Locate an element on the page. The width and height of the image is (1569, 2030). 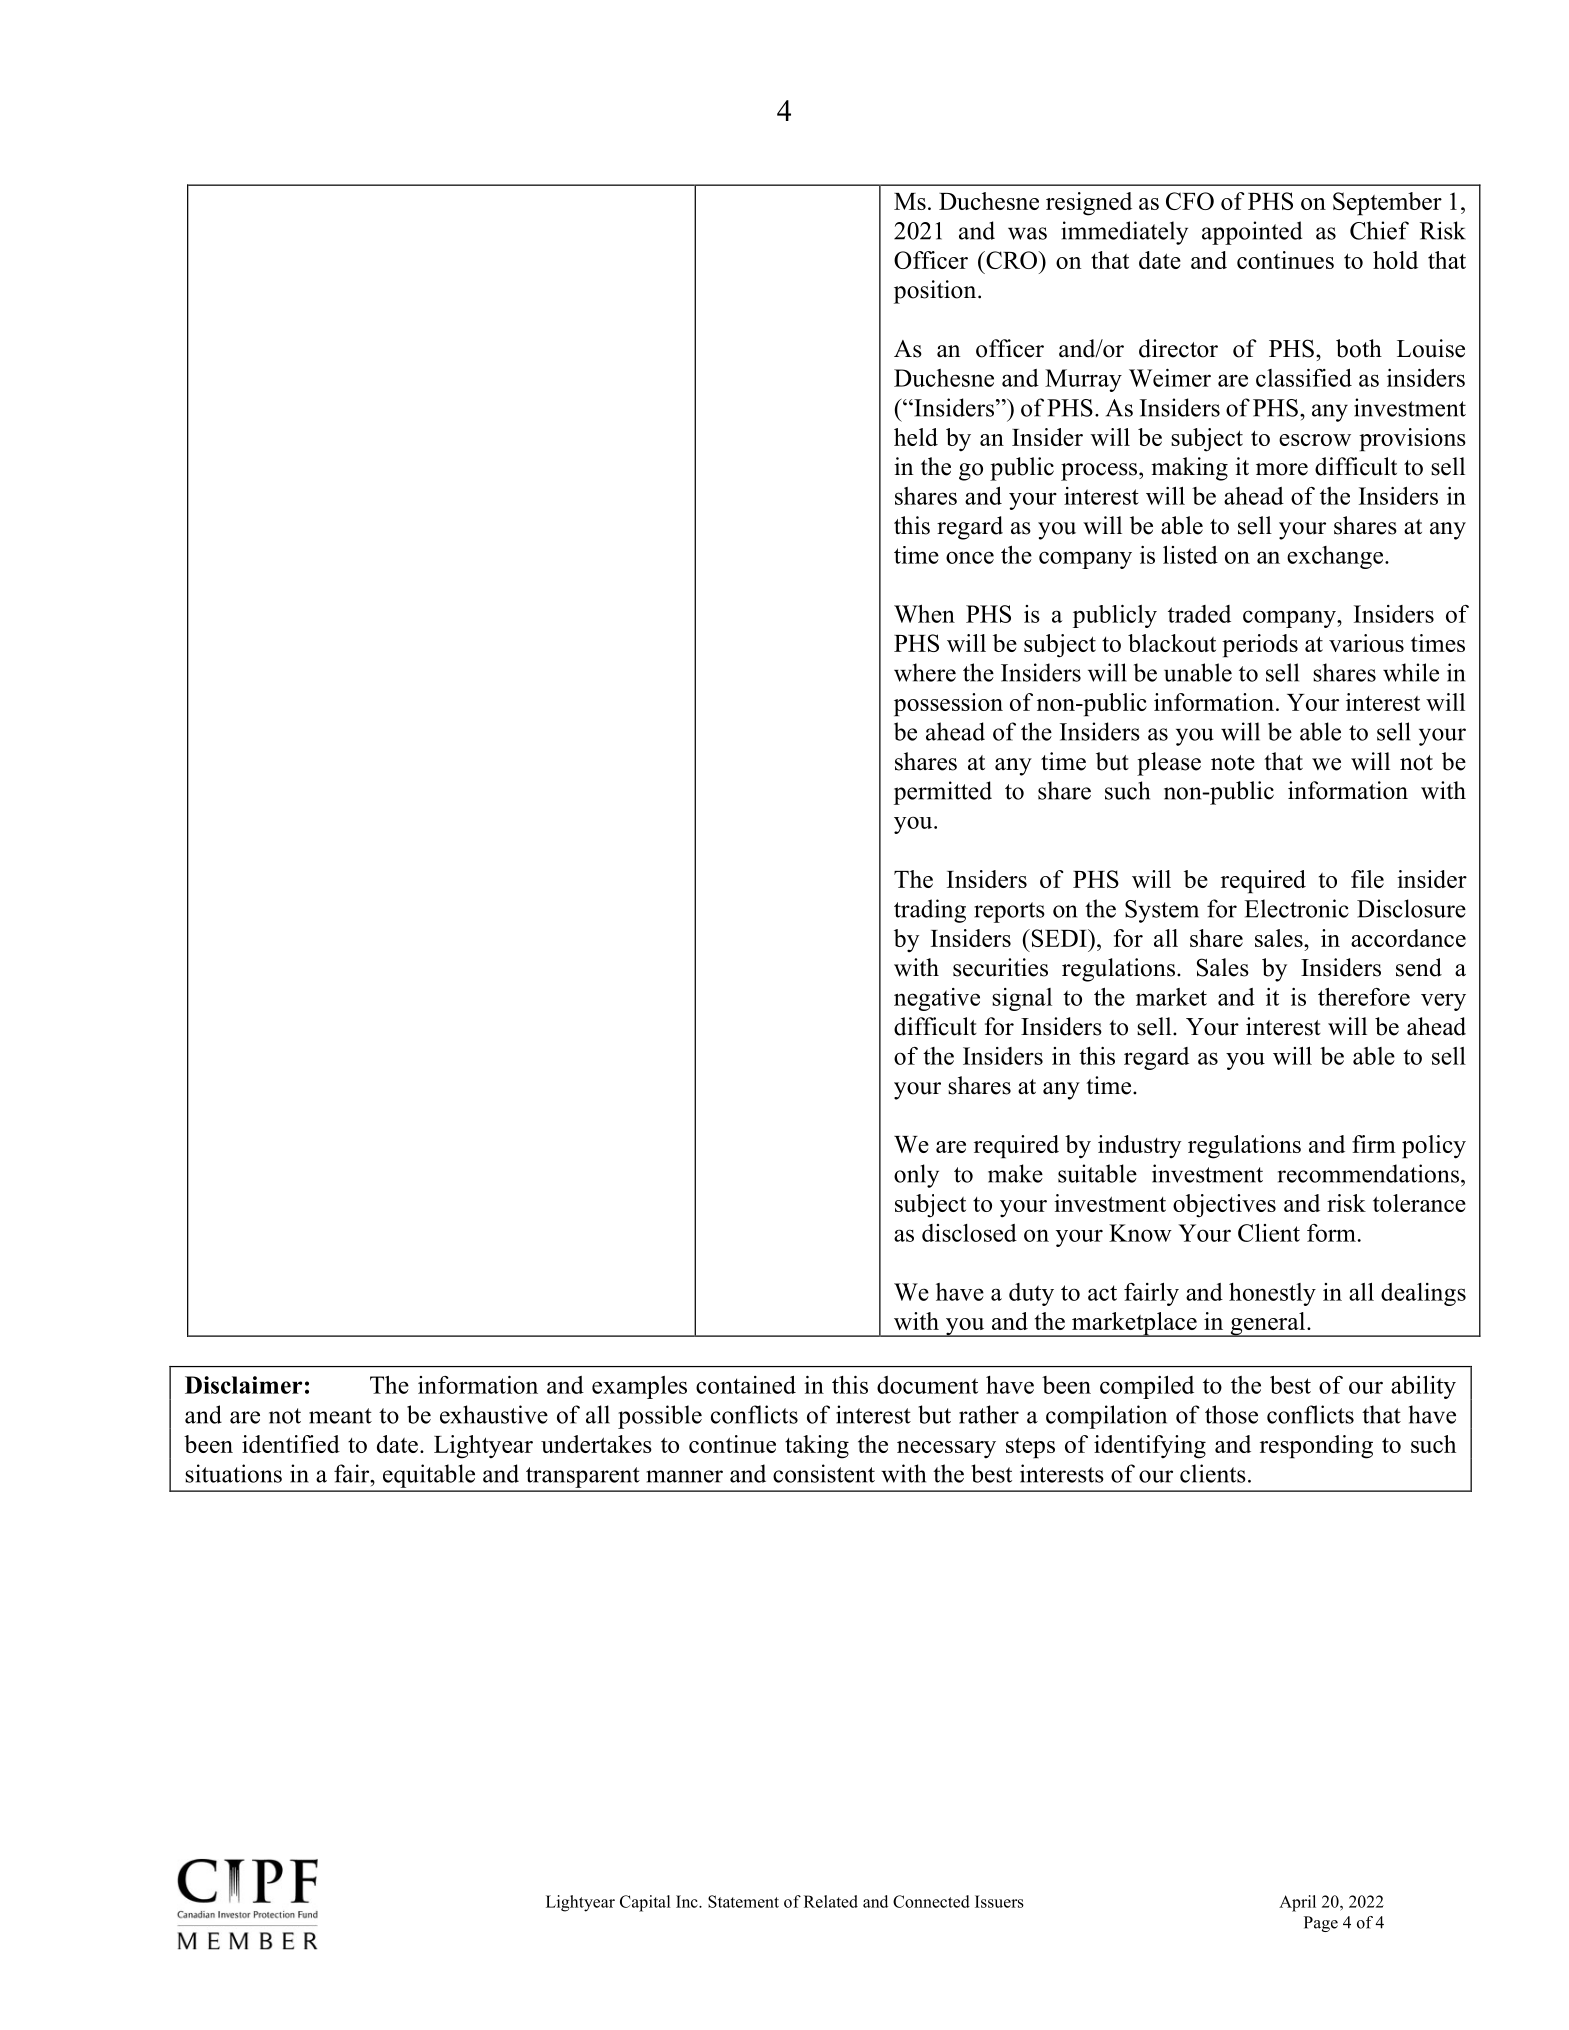
therefore is located at coordinates (1364, 997).
